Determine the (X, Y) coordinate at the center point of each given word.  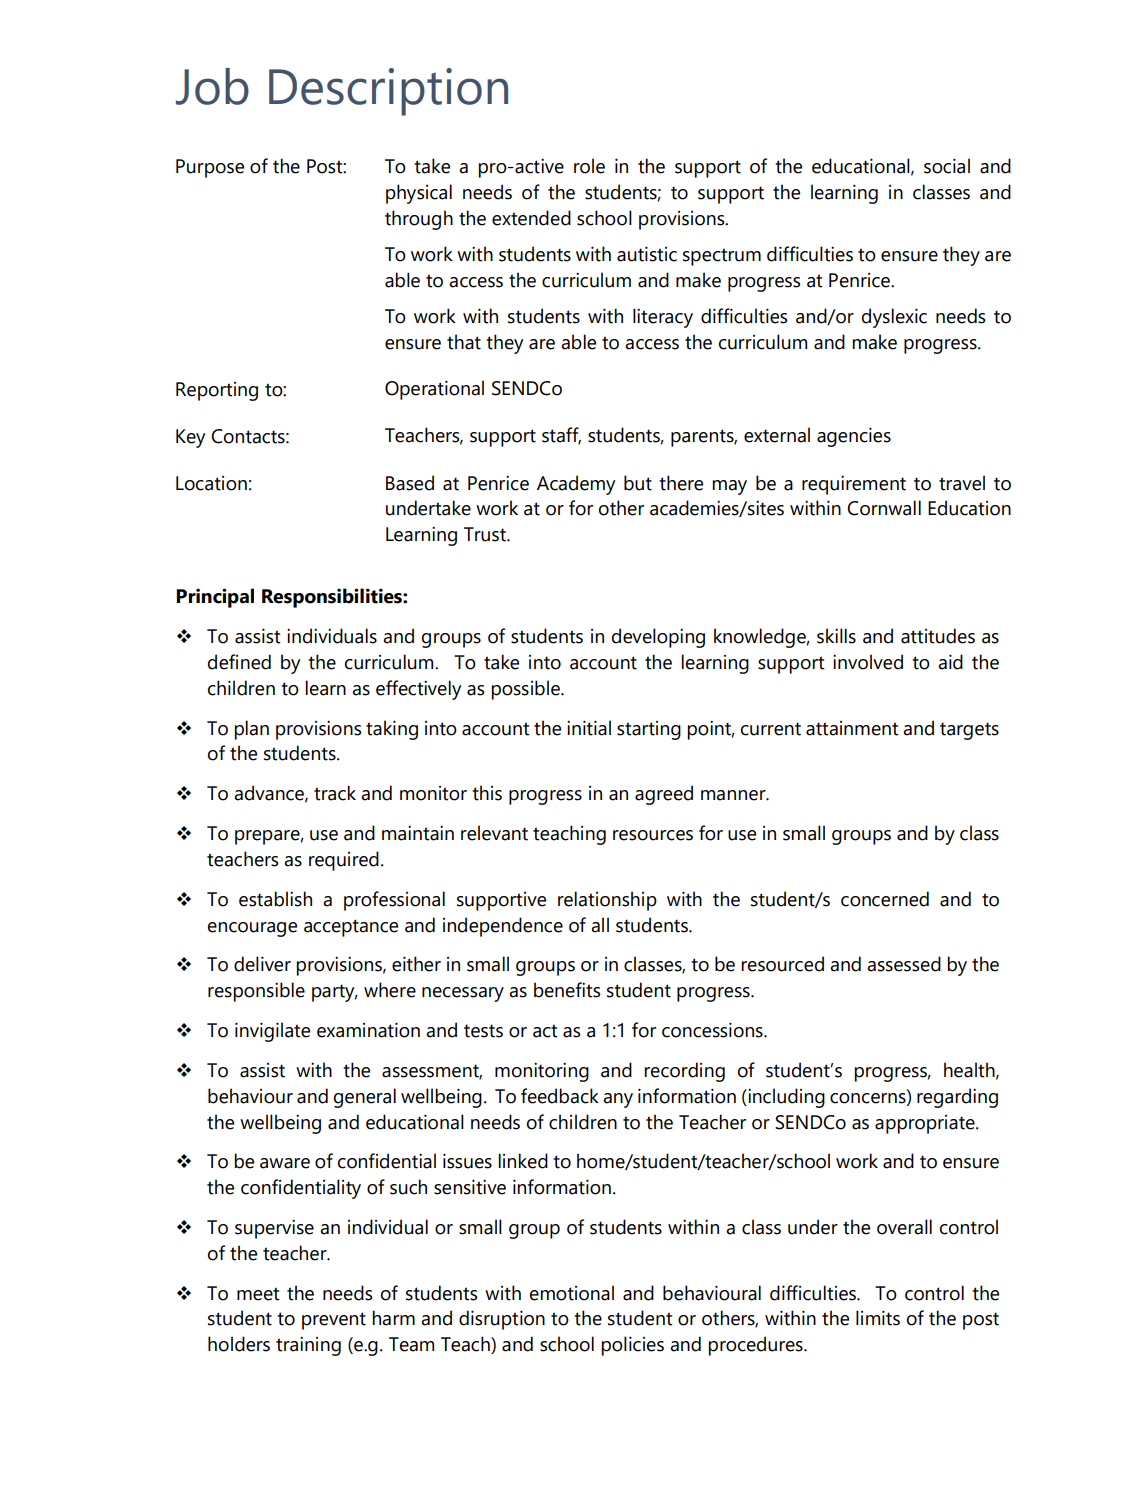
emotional (572, 1293)
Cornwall (884, 508)
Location (211, 483)
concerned (885, 899)
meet (258, 1294)
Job (212, 86)
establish (275, 899)
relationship (607, 901)
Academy (576, 485)
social (947, 166)
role (589, 166)
